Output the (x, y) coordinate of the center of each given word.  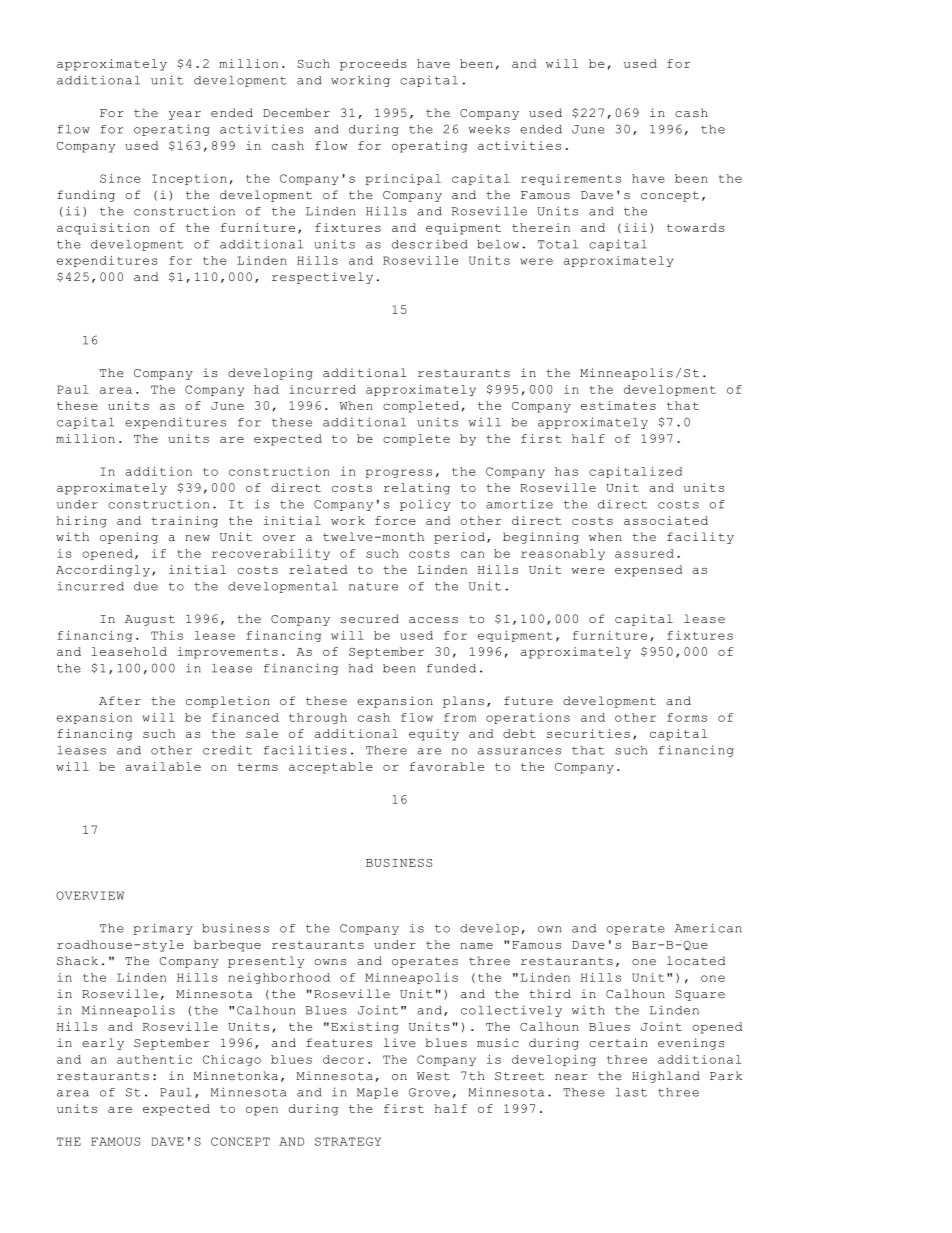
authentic (154, 1059)
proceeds (373, 65)
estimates (618, 405)
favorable (447, 766)
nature (373, 587)
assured (644, 553)
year (185, 115)
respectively (322, 278)
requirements (571, 179)
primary (163, 929)
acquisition (103, 229)
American (708, 928)
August (150, 620)
